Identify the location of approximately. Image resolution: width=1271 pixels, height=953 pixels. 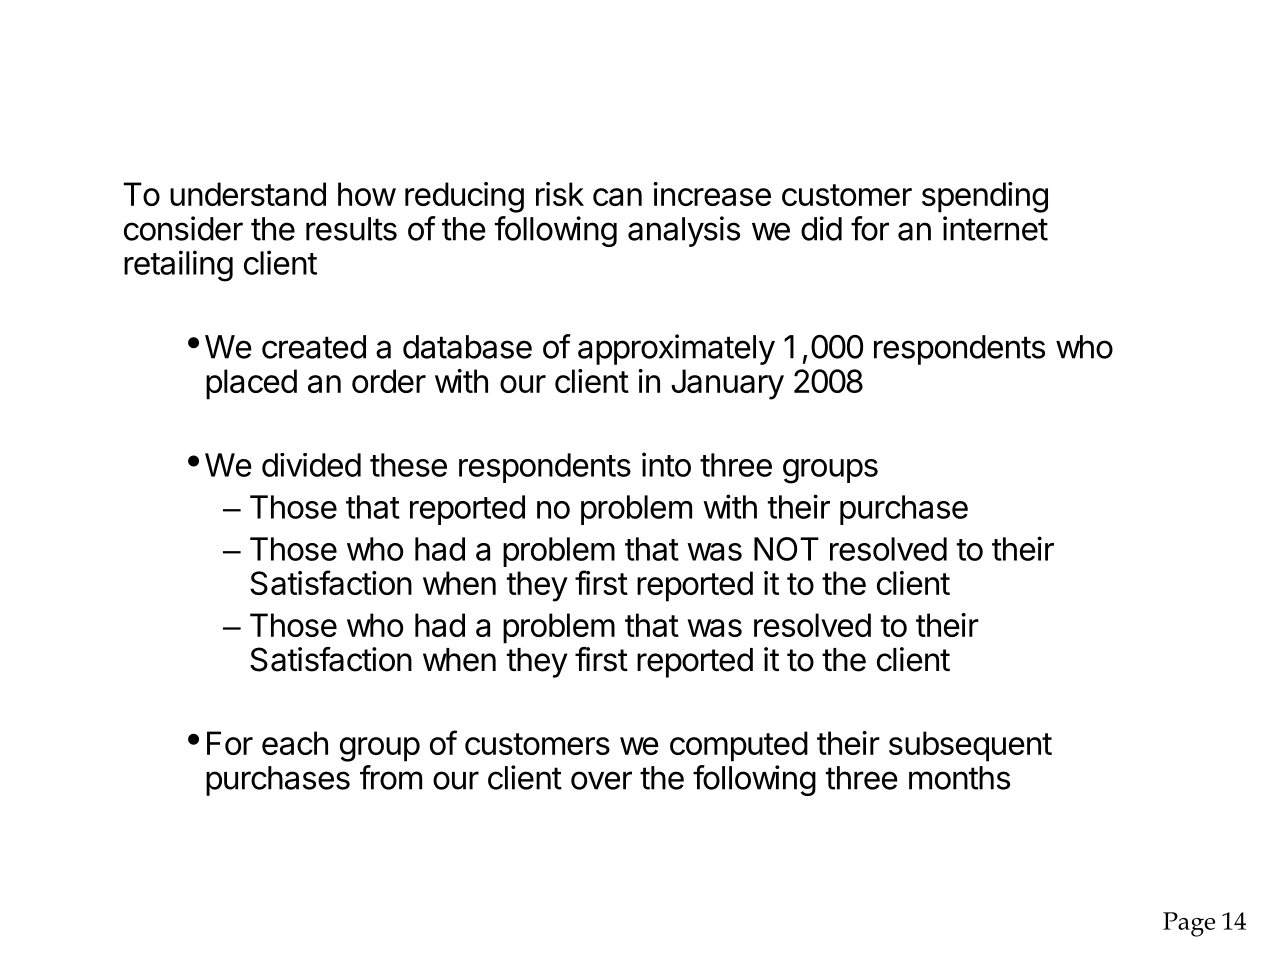
(676, 349).
